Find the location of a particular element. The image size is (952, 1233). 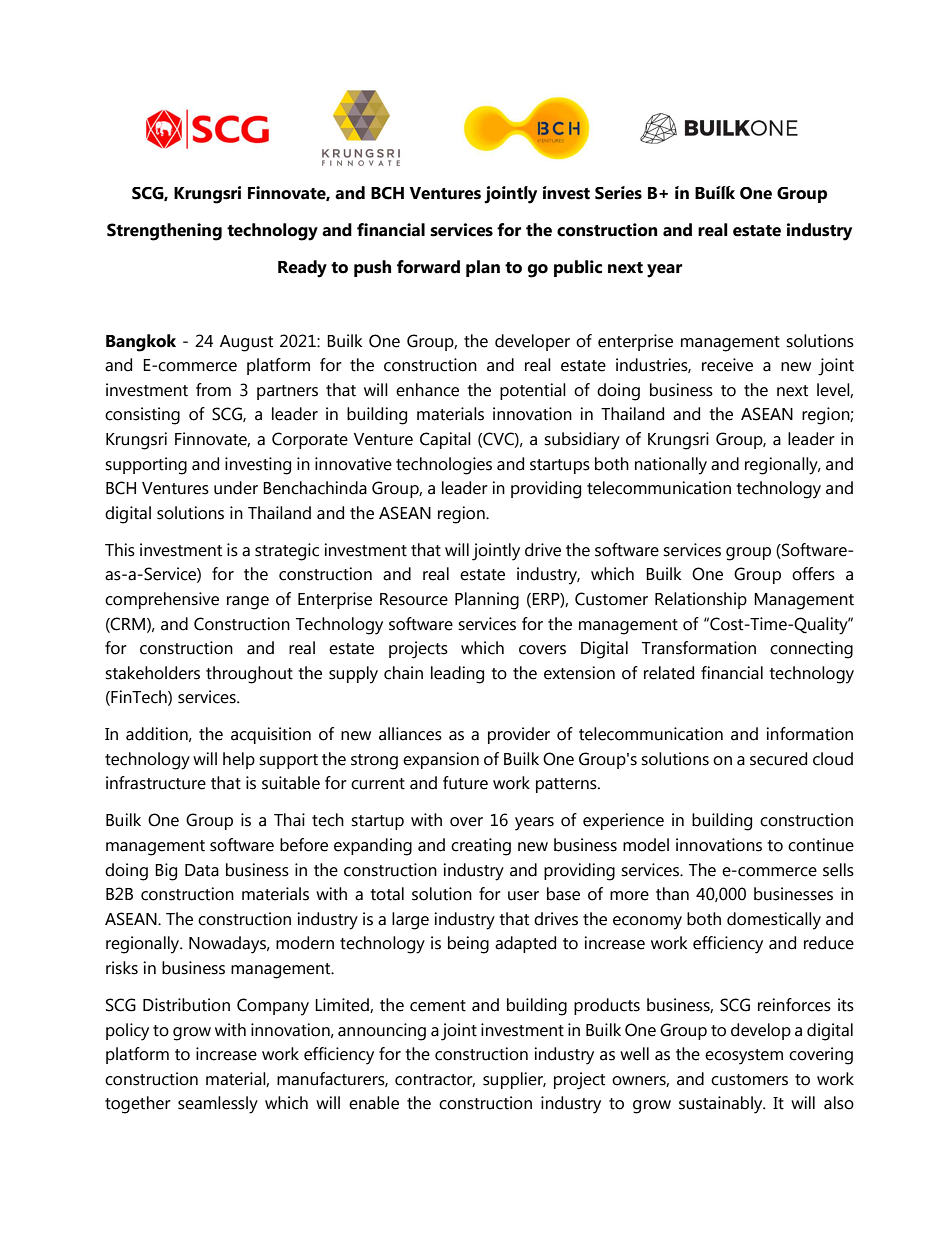

forward is located at coordinates (428, 267).
